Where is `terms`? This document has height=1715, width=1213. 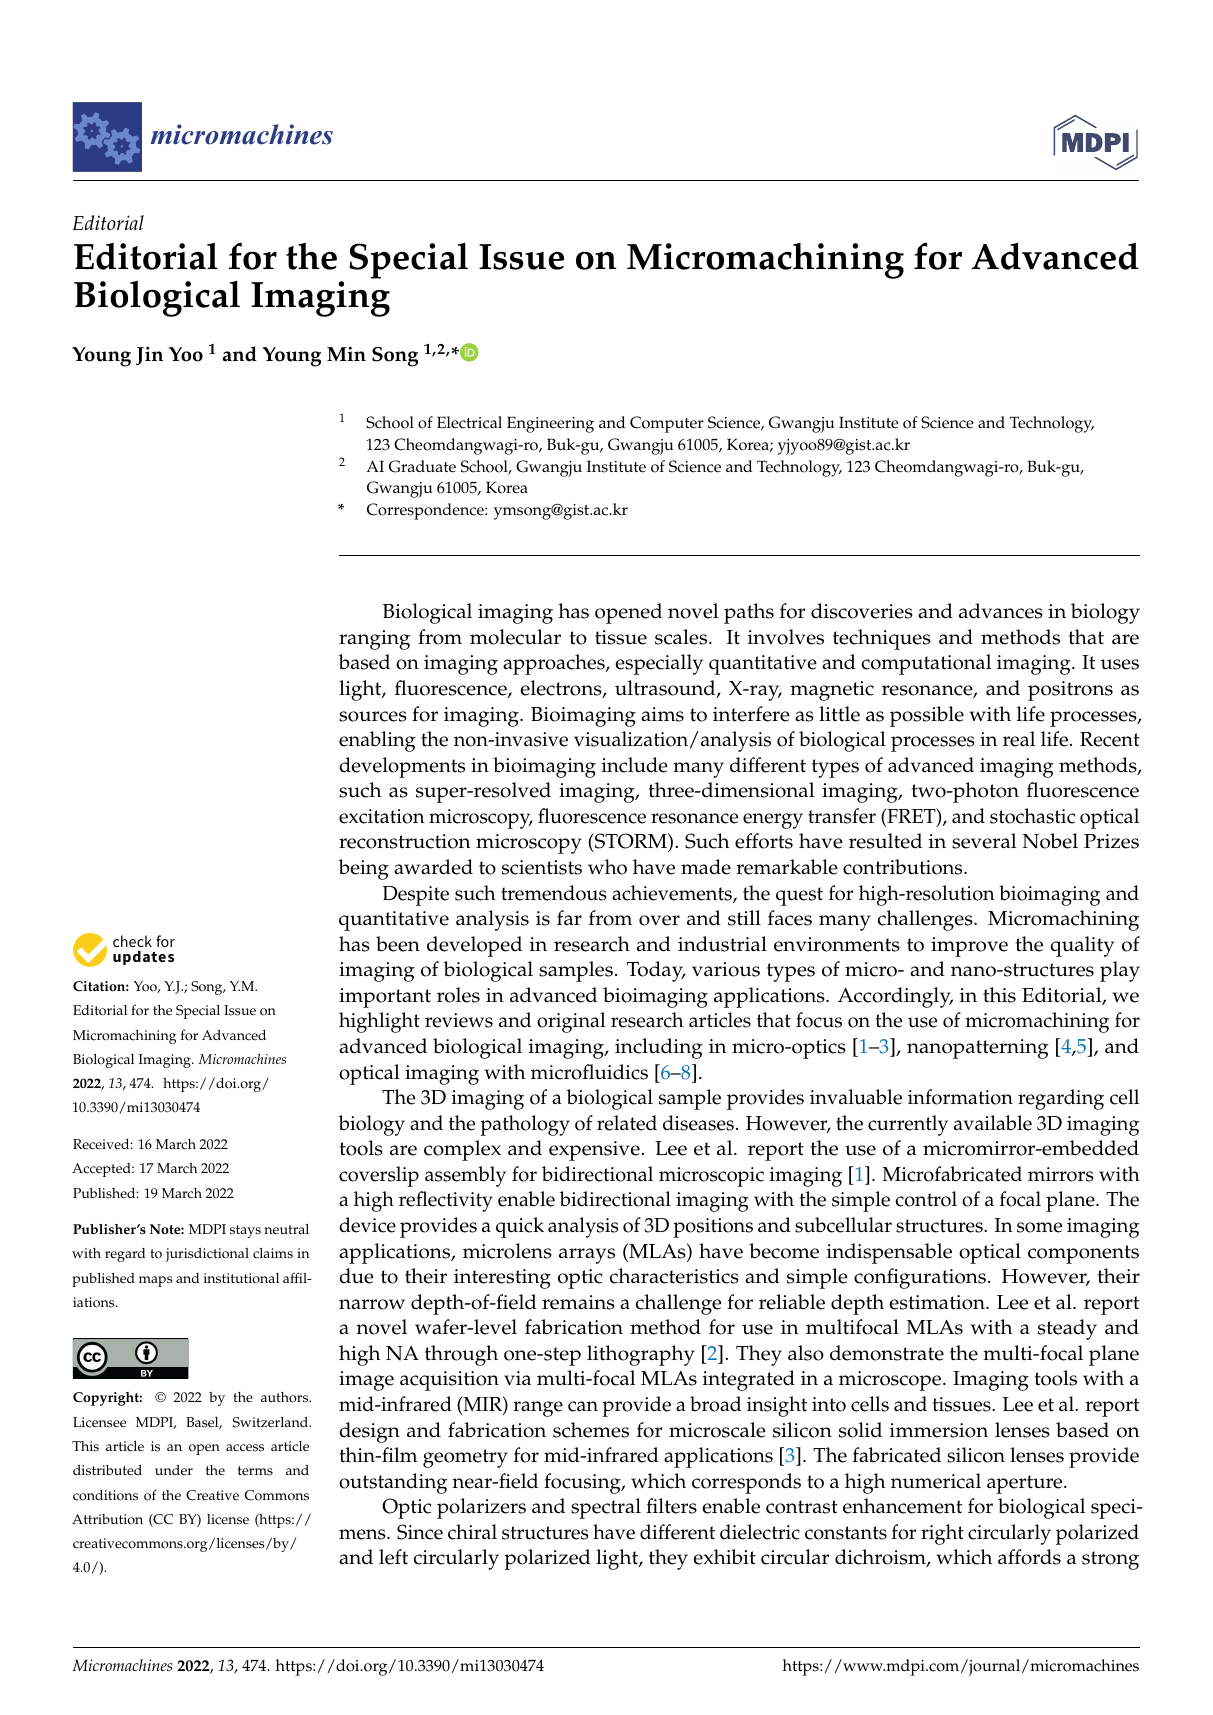 terms is located at coordinates (255, 1471).
